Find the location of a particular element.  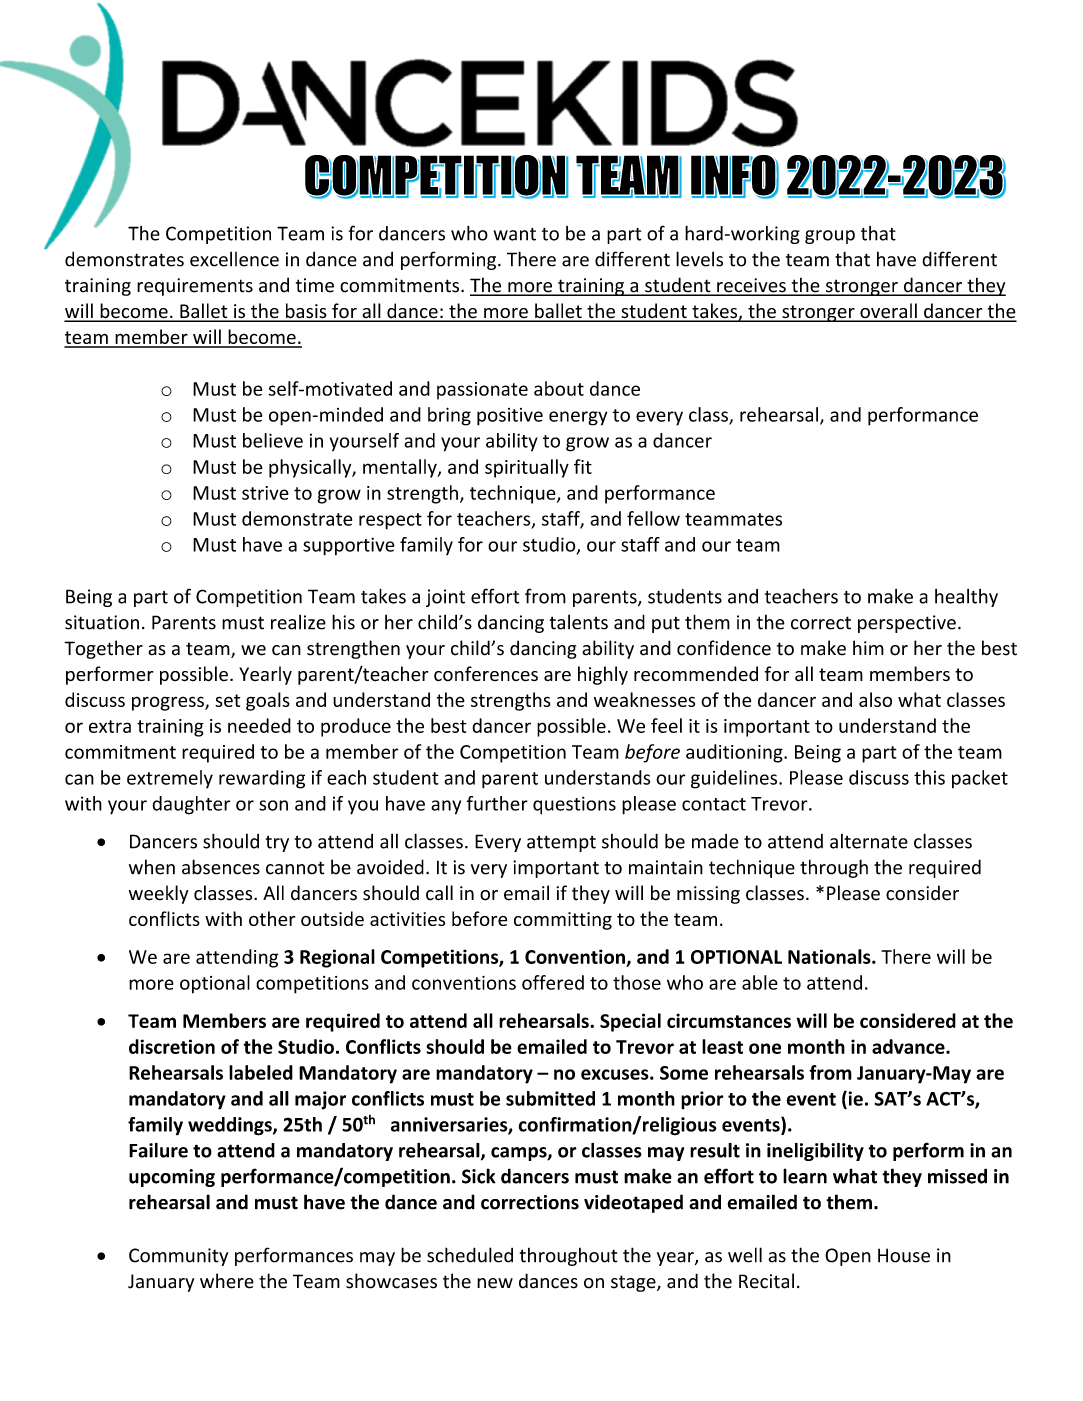

extremely is located at coordinates (170, 779).
